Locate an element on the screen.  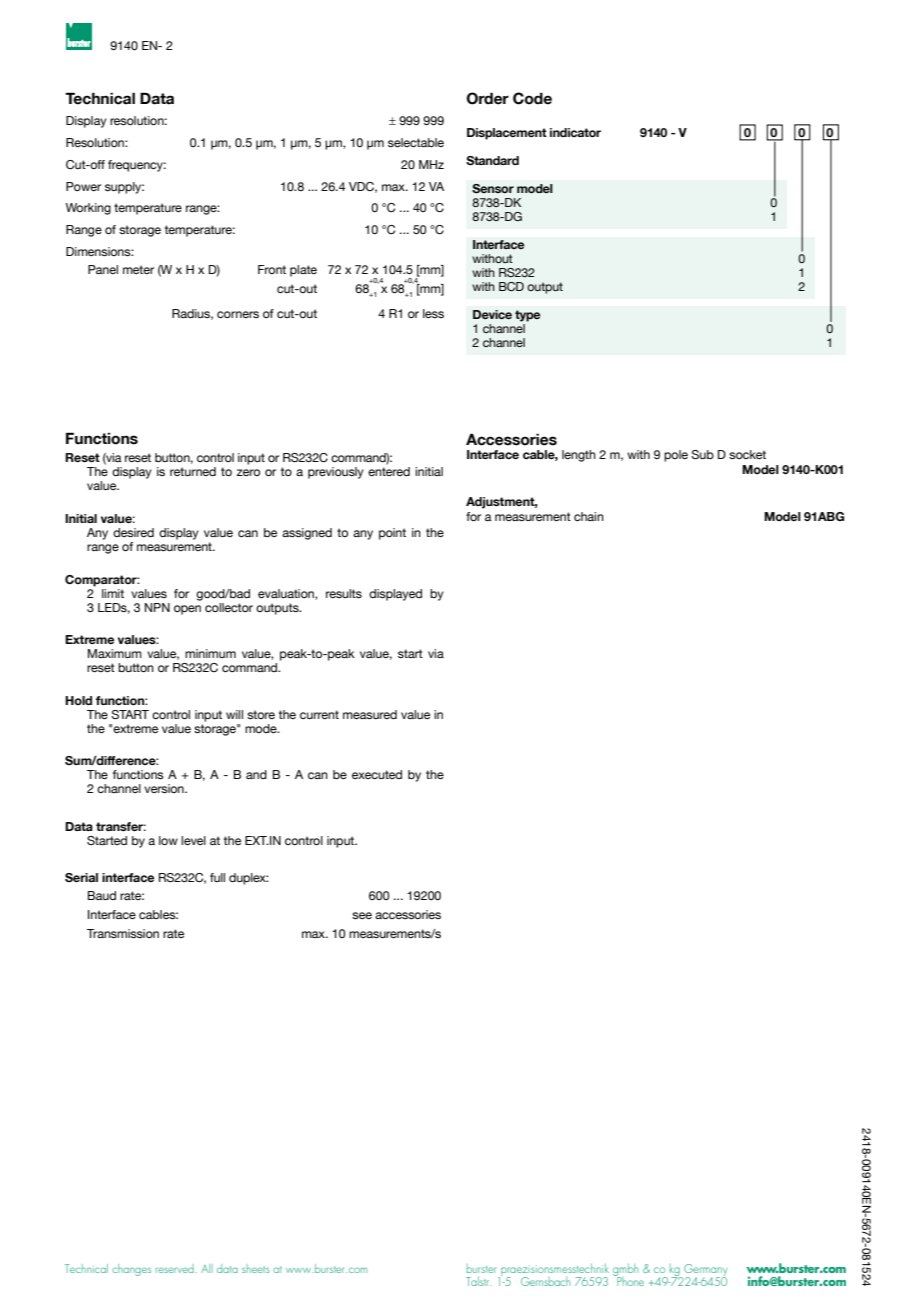
measured is located at coordinates (370, 714).
